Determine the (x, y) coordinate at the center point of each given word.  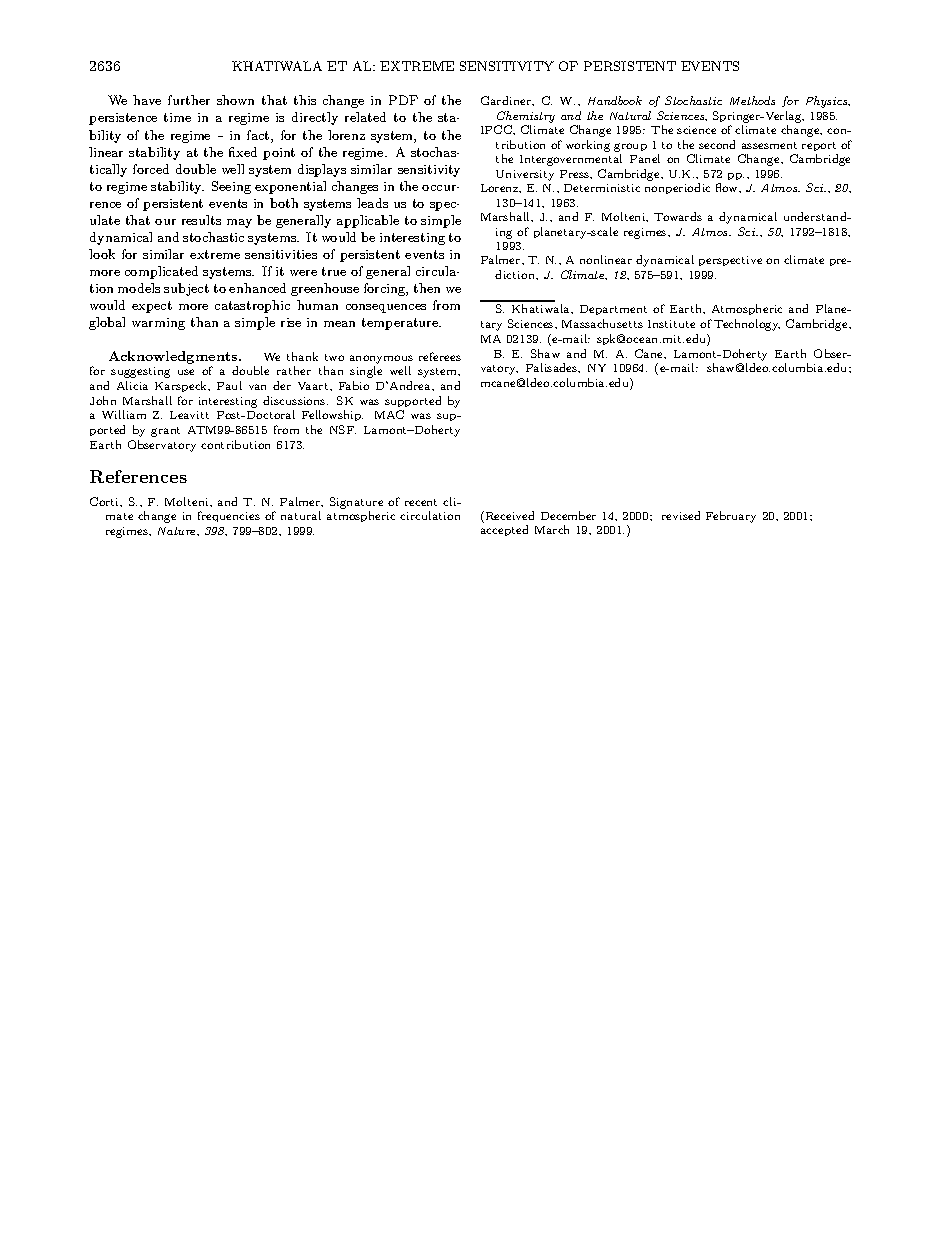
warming (158, 324)
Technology (747, 325)
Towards (678, 216)
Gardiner (507, 100)
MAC (389, 414)
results (201, 220)
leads (372, 203)
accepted (504, 530)
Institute (671, 324)
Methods (752, 100)
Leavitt (189, 415)
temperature (401, 324)
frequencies (229, 516)
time (177, 117)
